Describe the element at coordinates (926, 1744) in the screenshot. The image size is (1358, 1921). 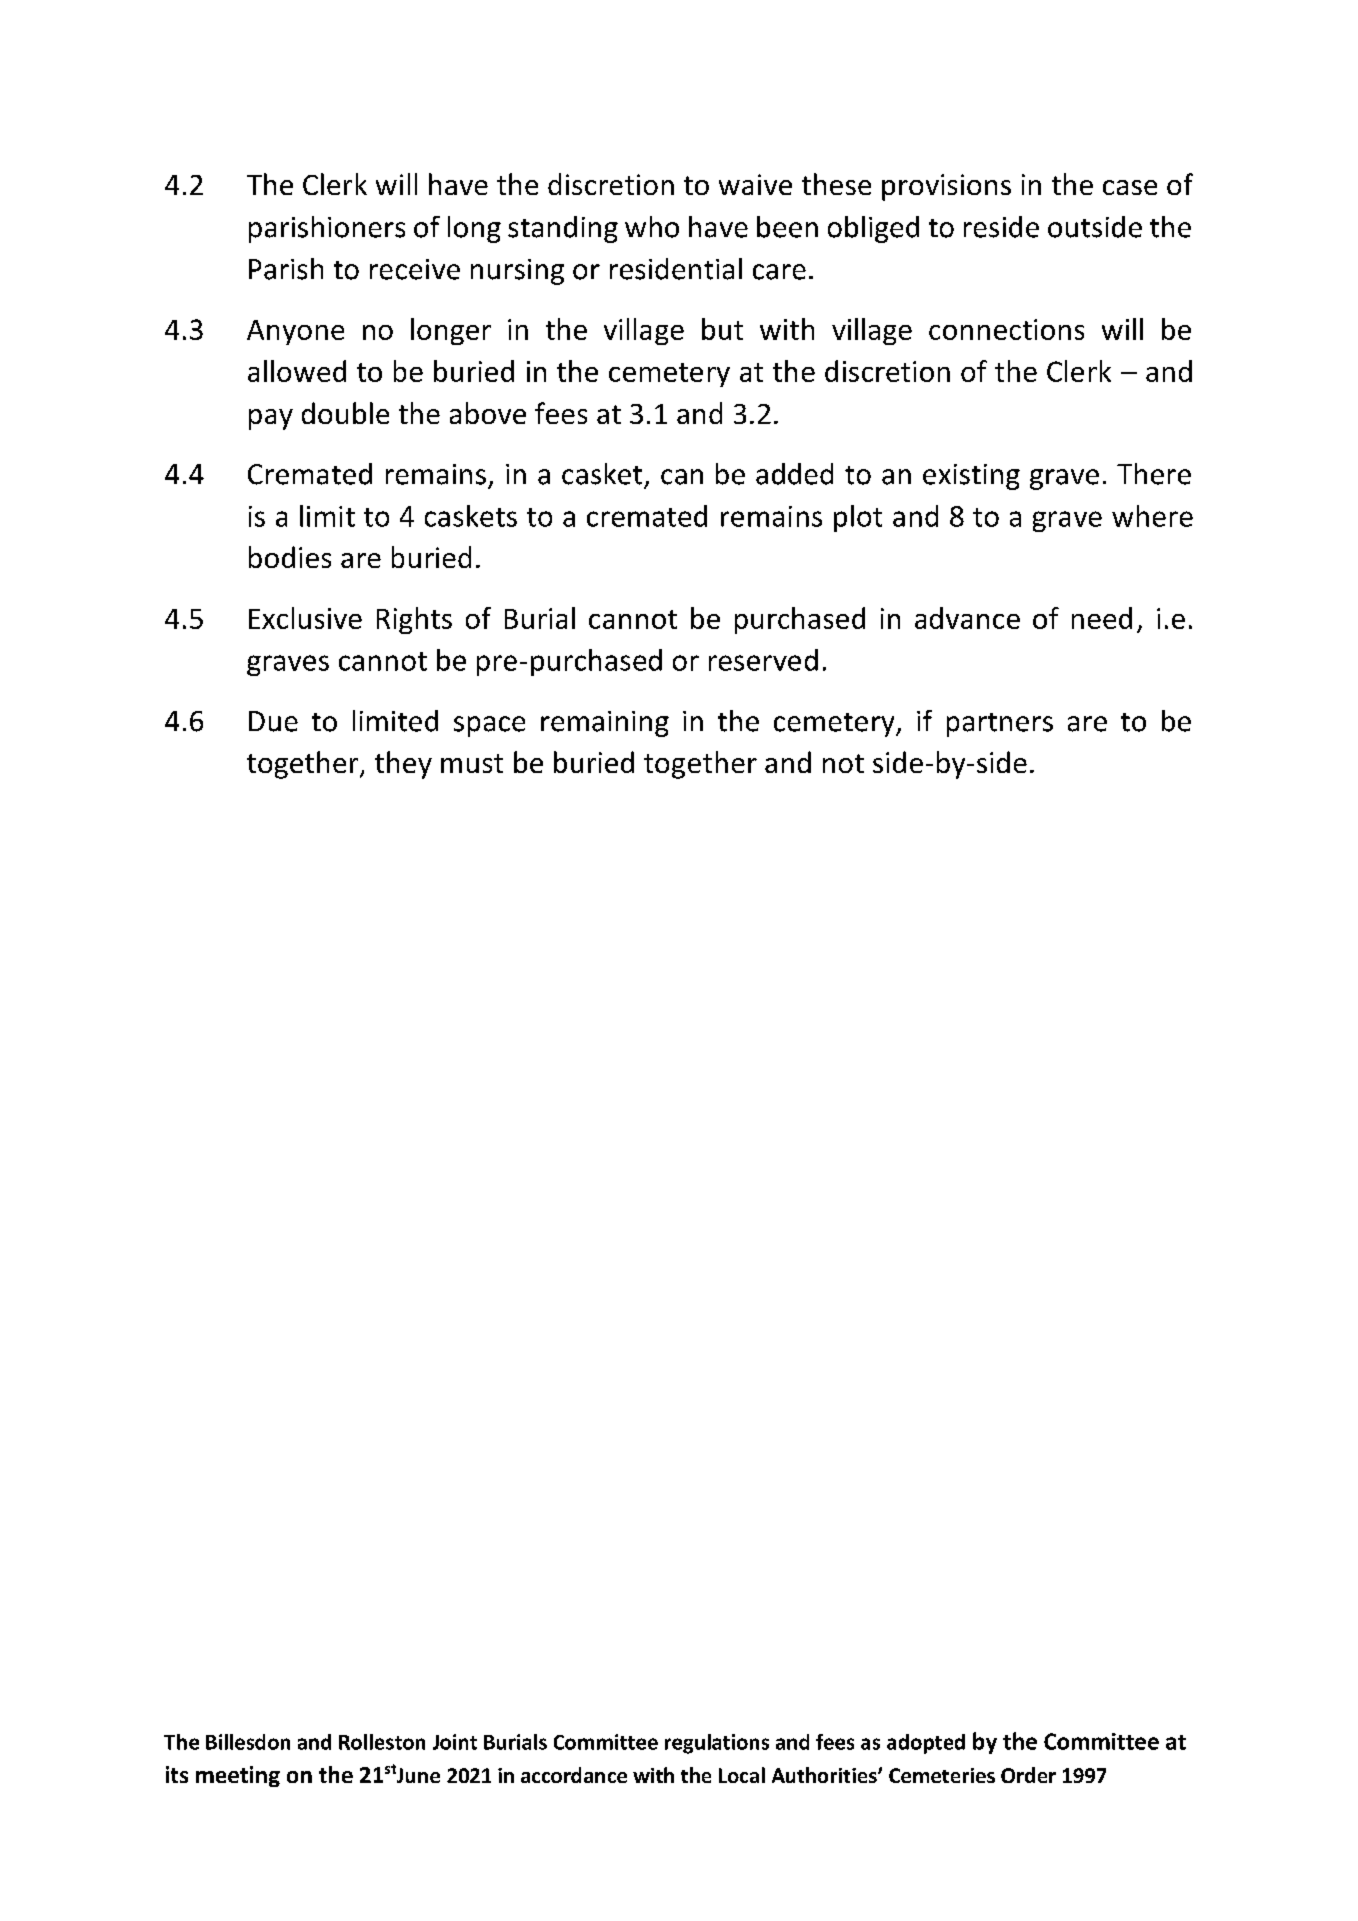
I see `adopted` at that location.
